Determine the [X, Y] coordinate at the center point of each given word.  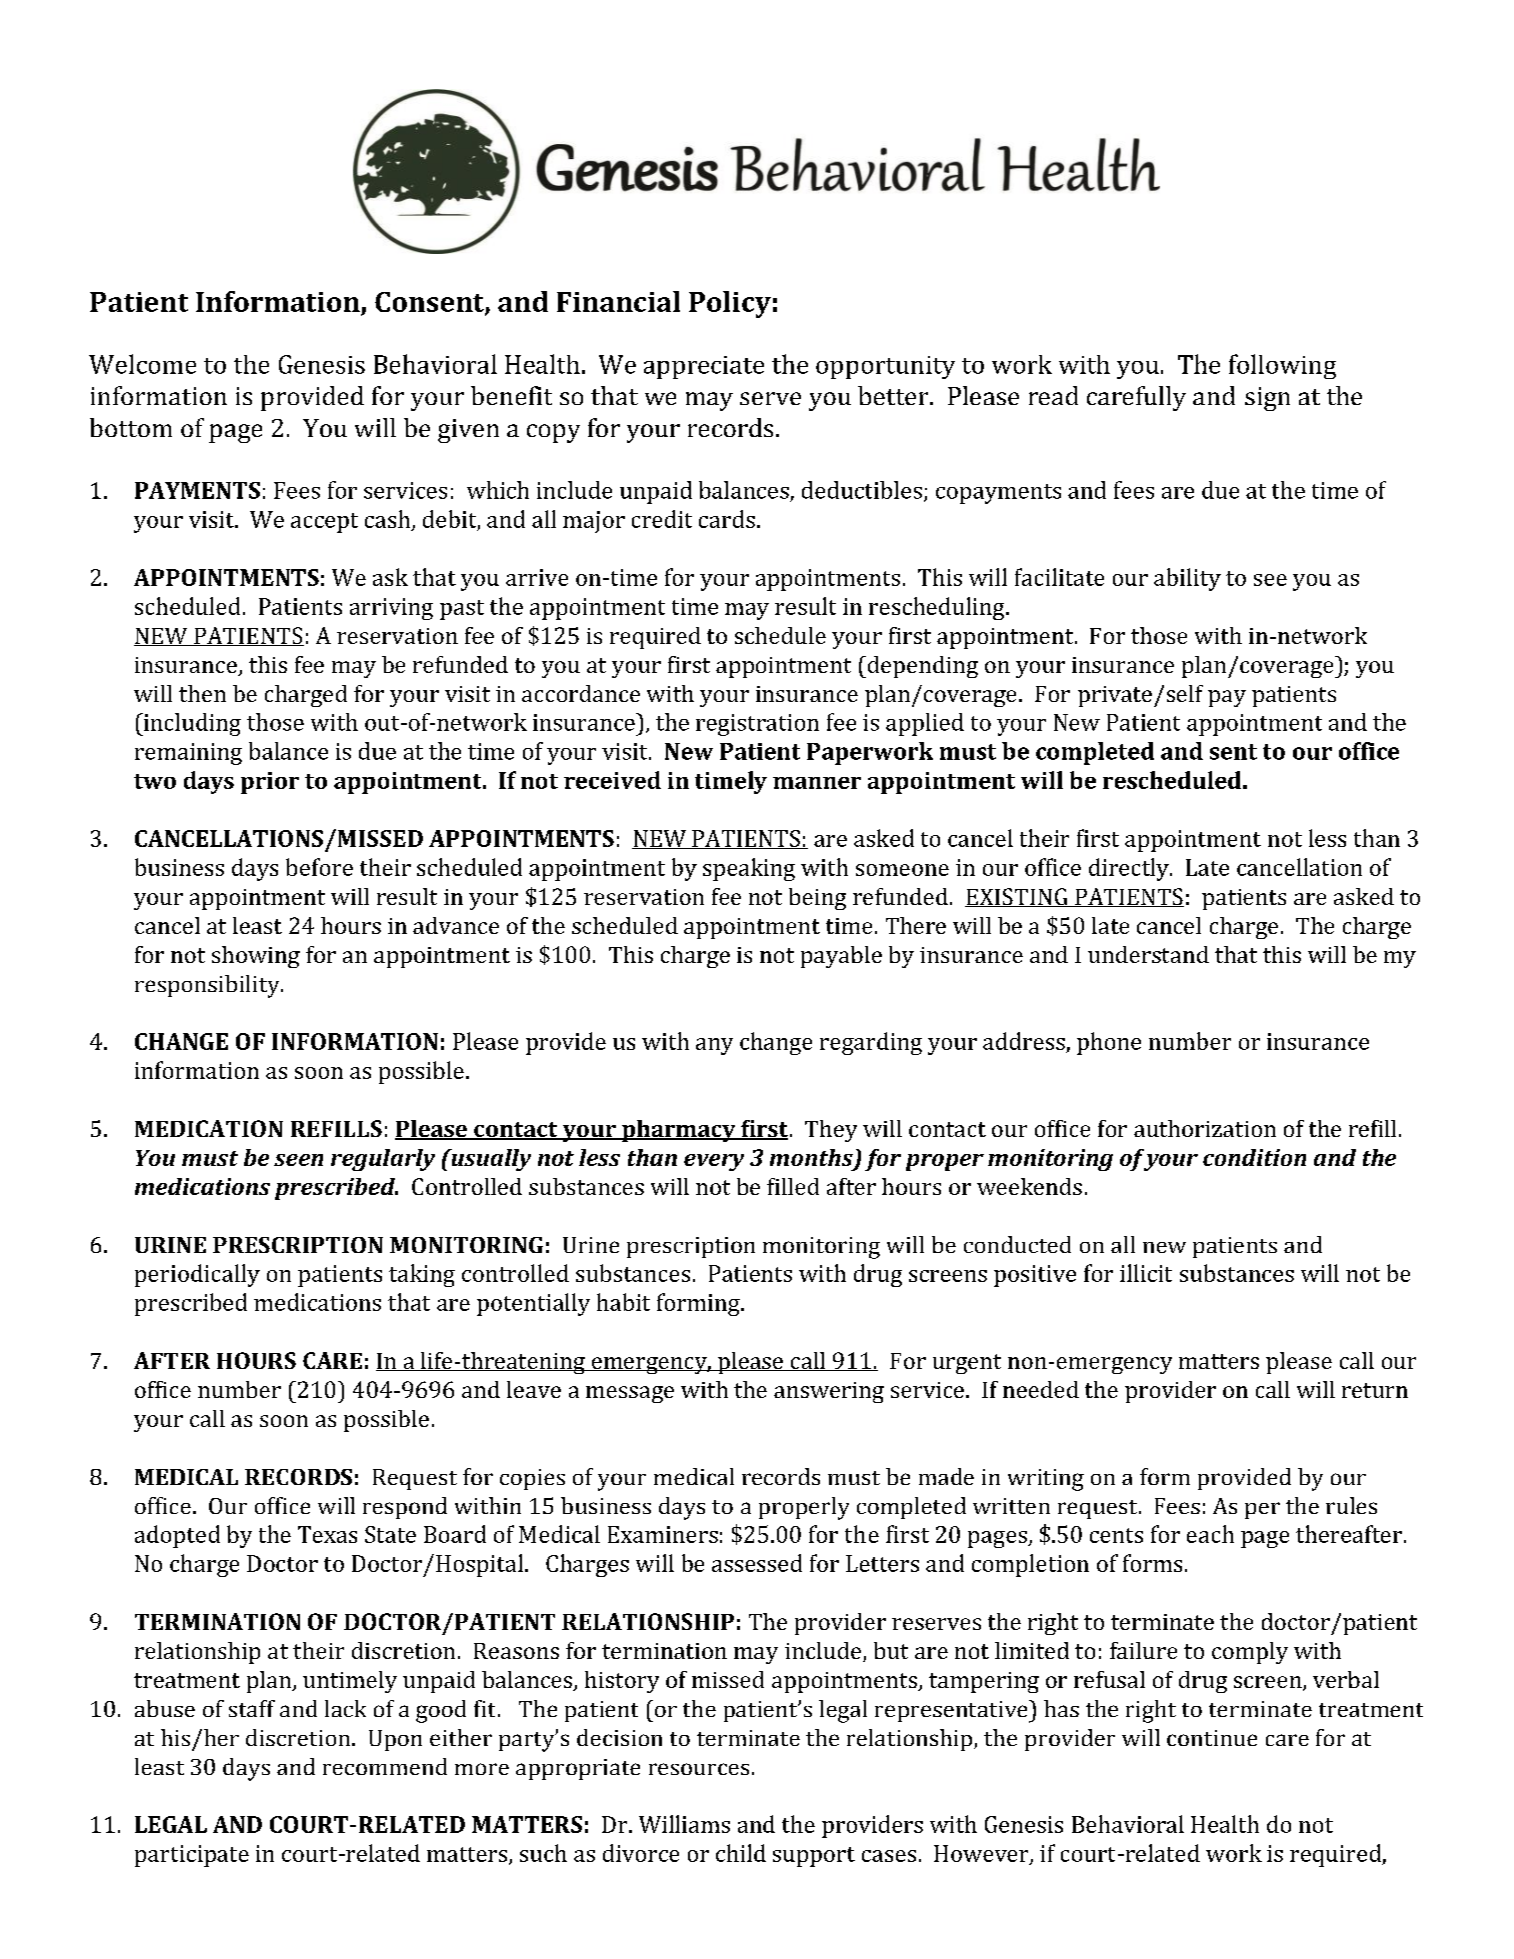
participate [192, 1856]
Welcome [142, 364]
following [1282, 366]
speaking [749, 869]
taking [422, 1275]
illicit [1146, 1273]
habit [623, 1302]
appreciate [704, 367]
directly [1130, 869]
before [319, 867]
